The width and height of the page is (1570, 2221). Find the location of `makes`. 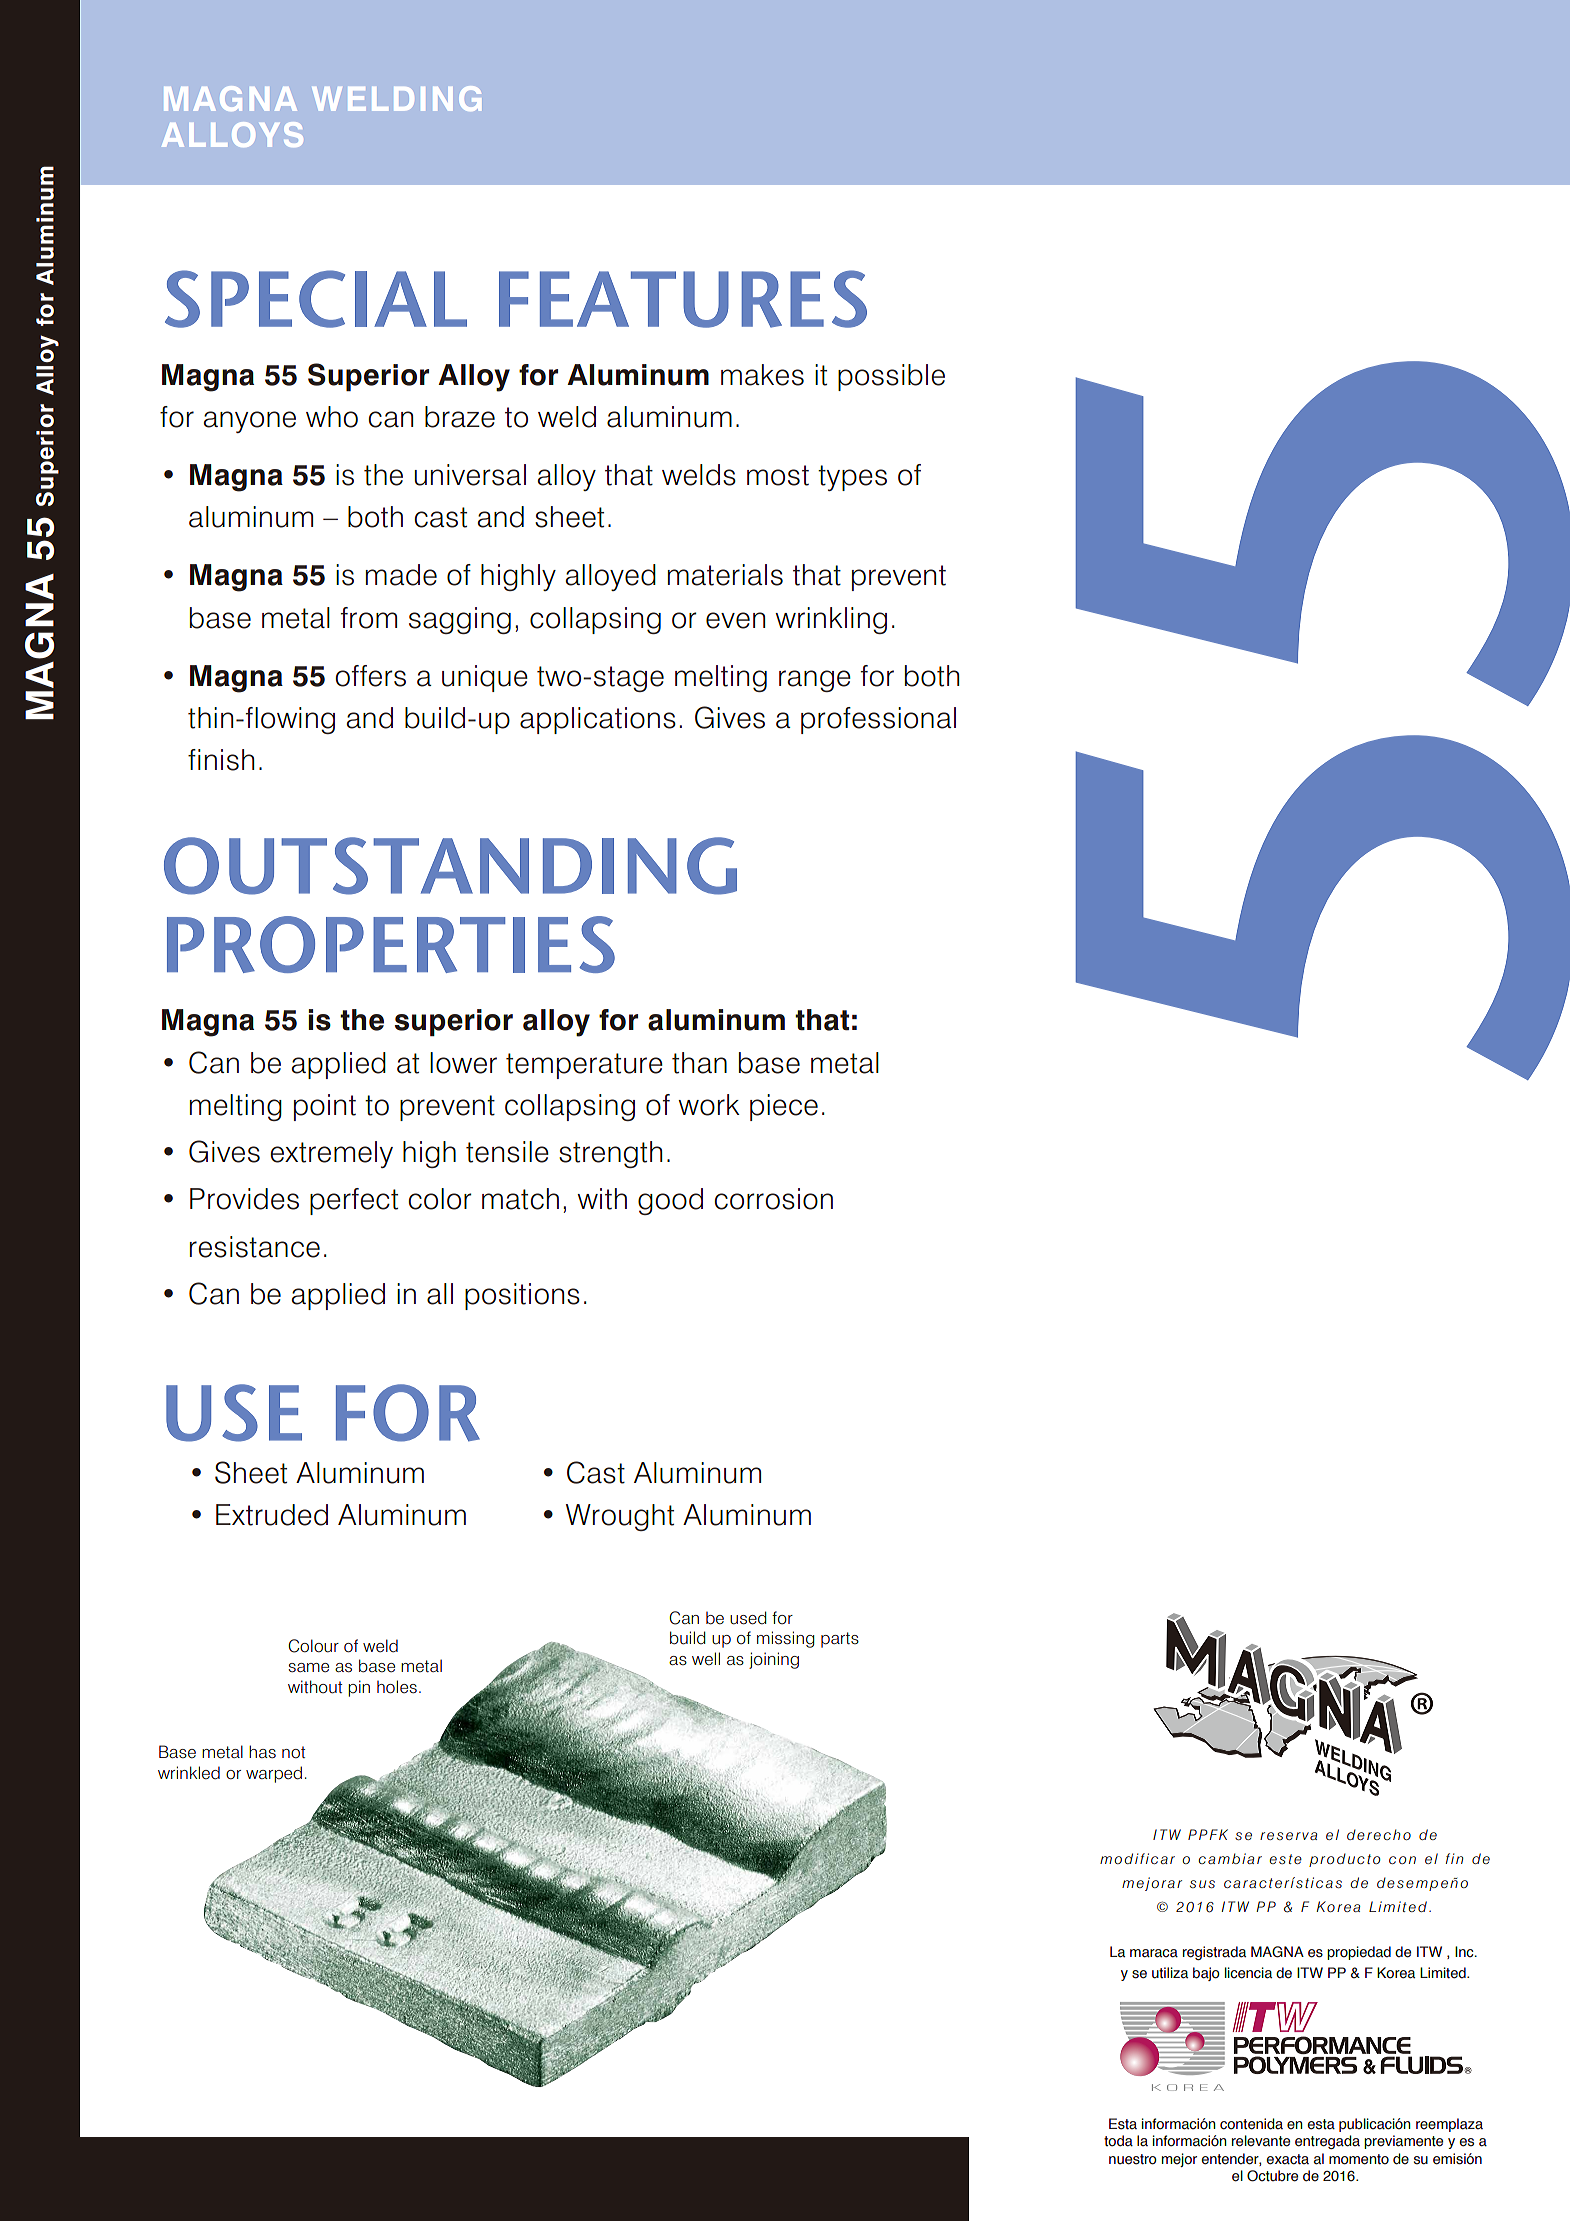

makes is located at coordinates (762, 375).
